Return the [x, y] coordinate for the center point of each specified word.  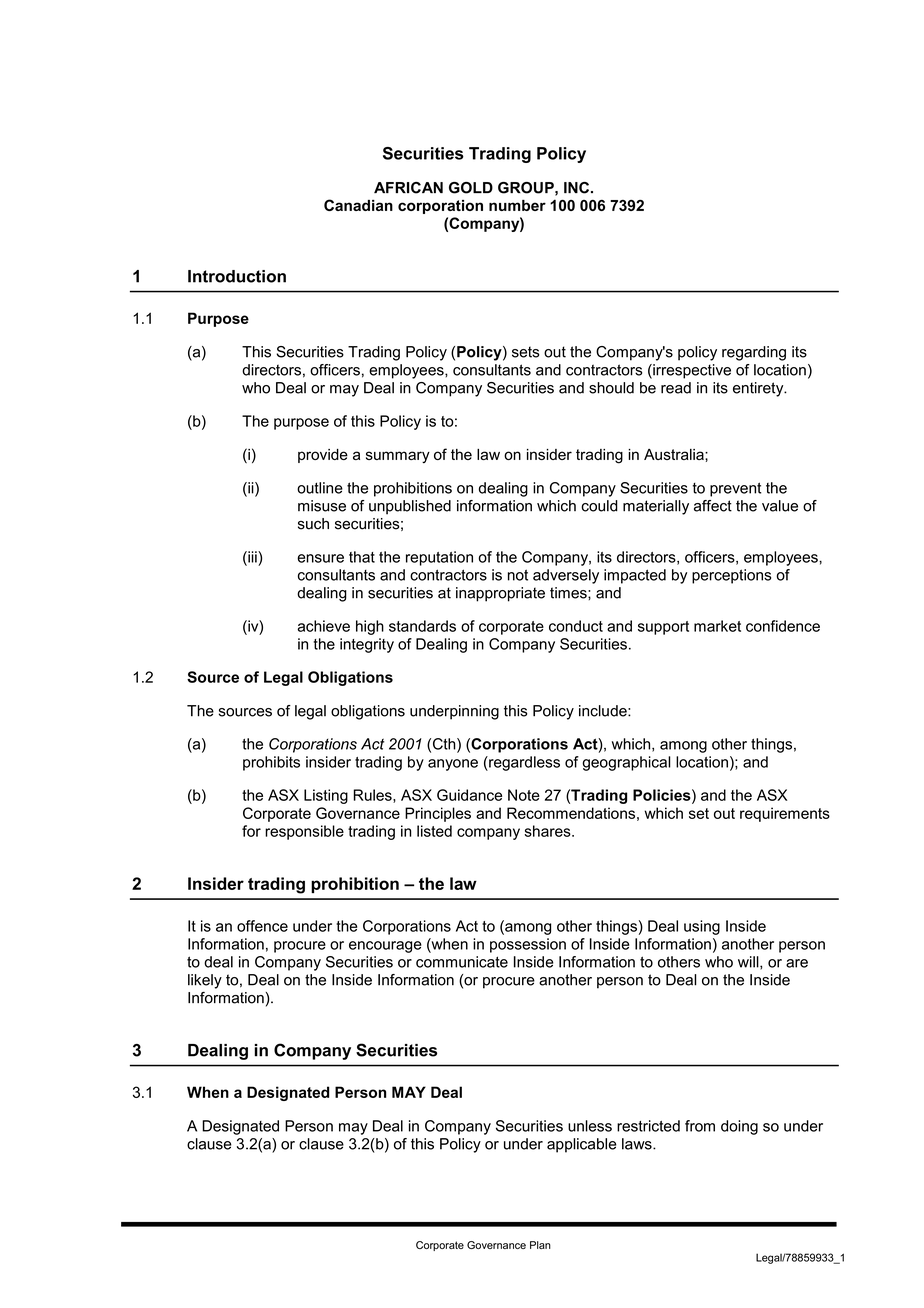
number [517, 205]
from [700, 1126]
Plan [540, 1245]
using [702, 927]
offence [262, 926]
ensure [320, 558]
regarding [754, 353]
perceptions [731, 576]
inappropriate [500, 594]
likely [205, 981]
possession [528, 945]
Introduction [237, 276]
